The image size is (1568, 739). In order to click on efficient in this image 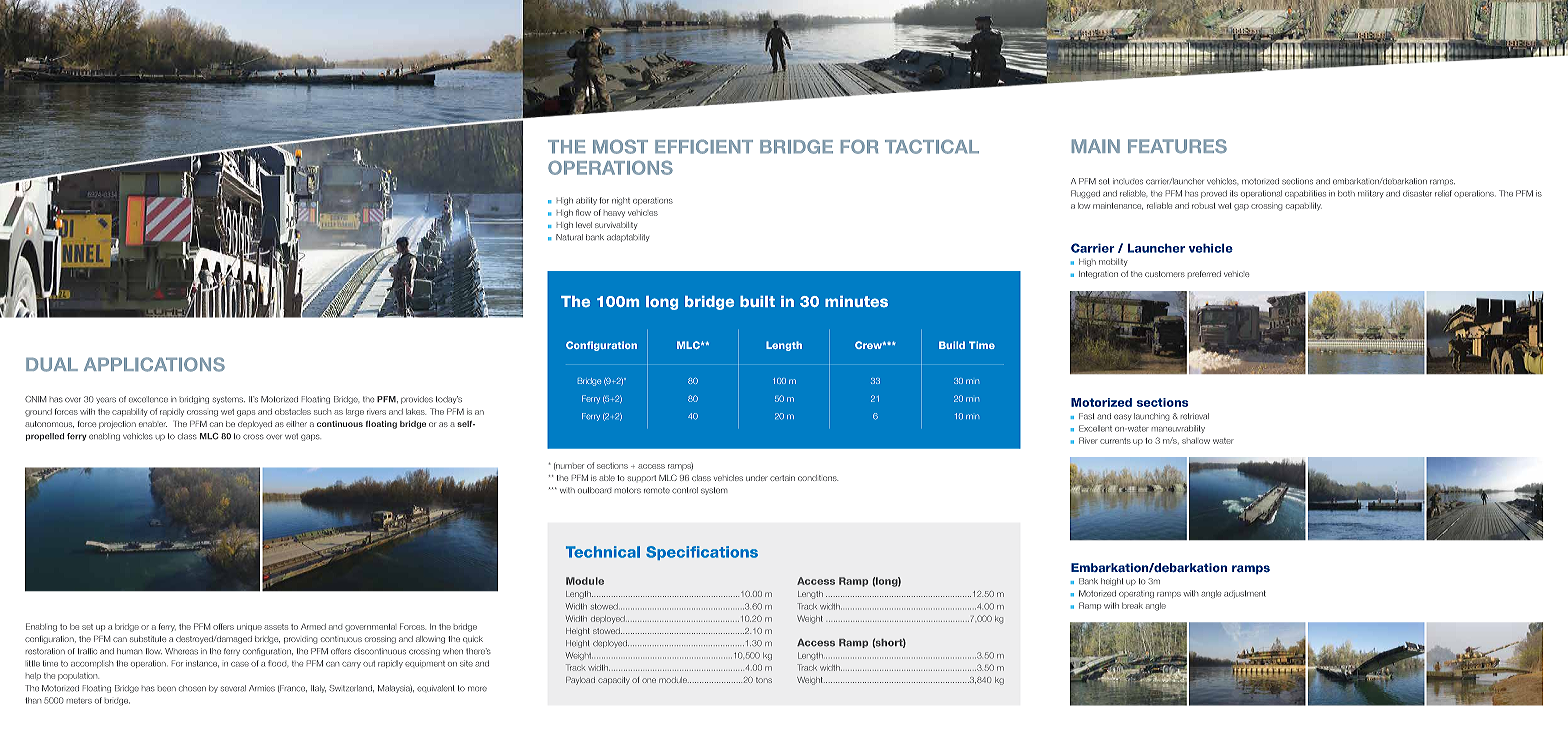, I will do `click(704, 147)`.
